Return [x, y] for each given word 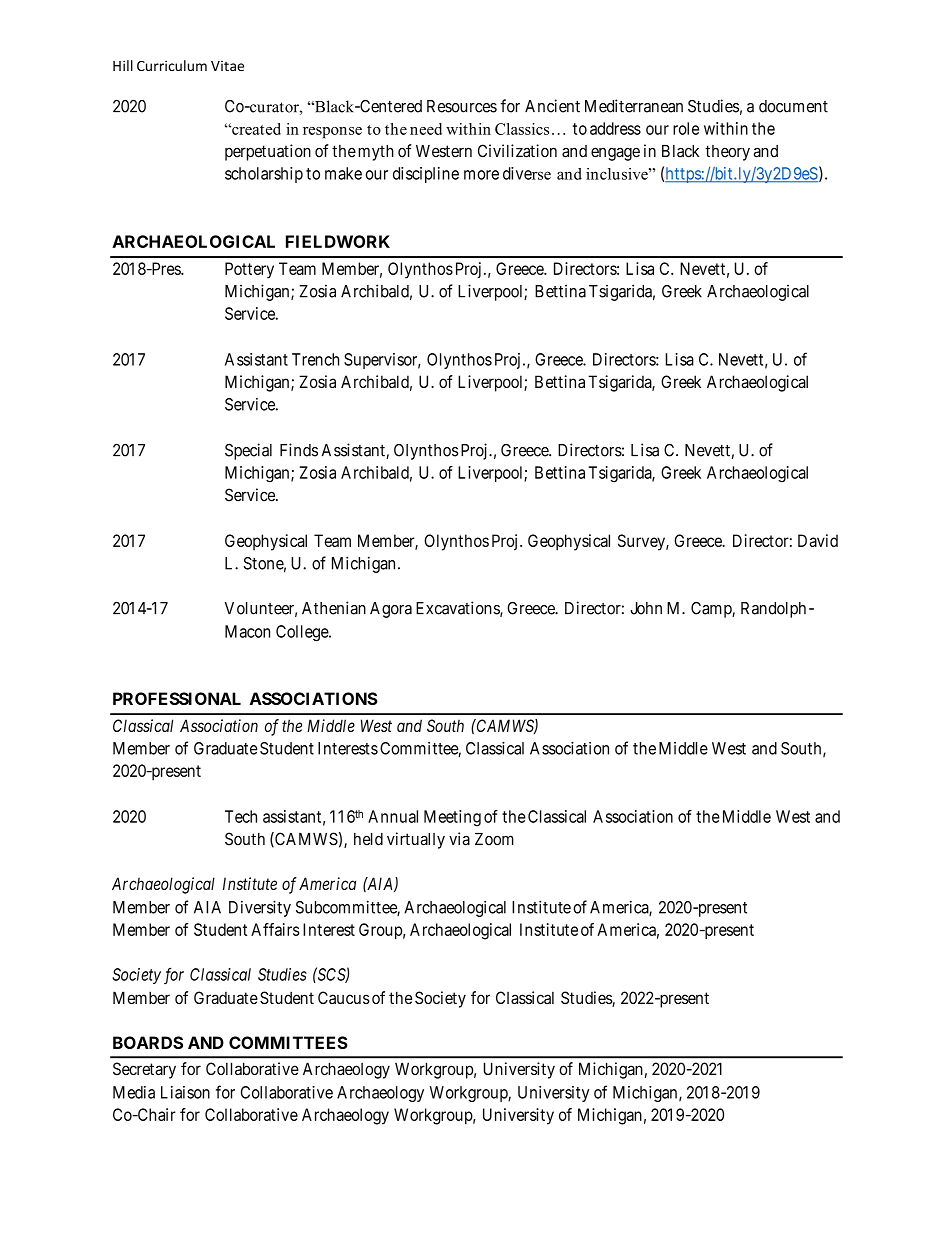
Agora [391, 610]
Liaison [185, 1092]
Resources [462, 106]
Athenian [334, 608]
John [646, 608]
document [793, 106]
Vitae [227, 66]
